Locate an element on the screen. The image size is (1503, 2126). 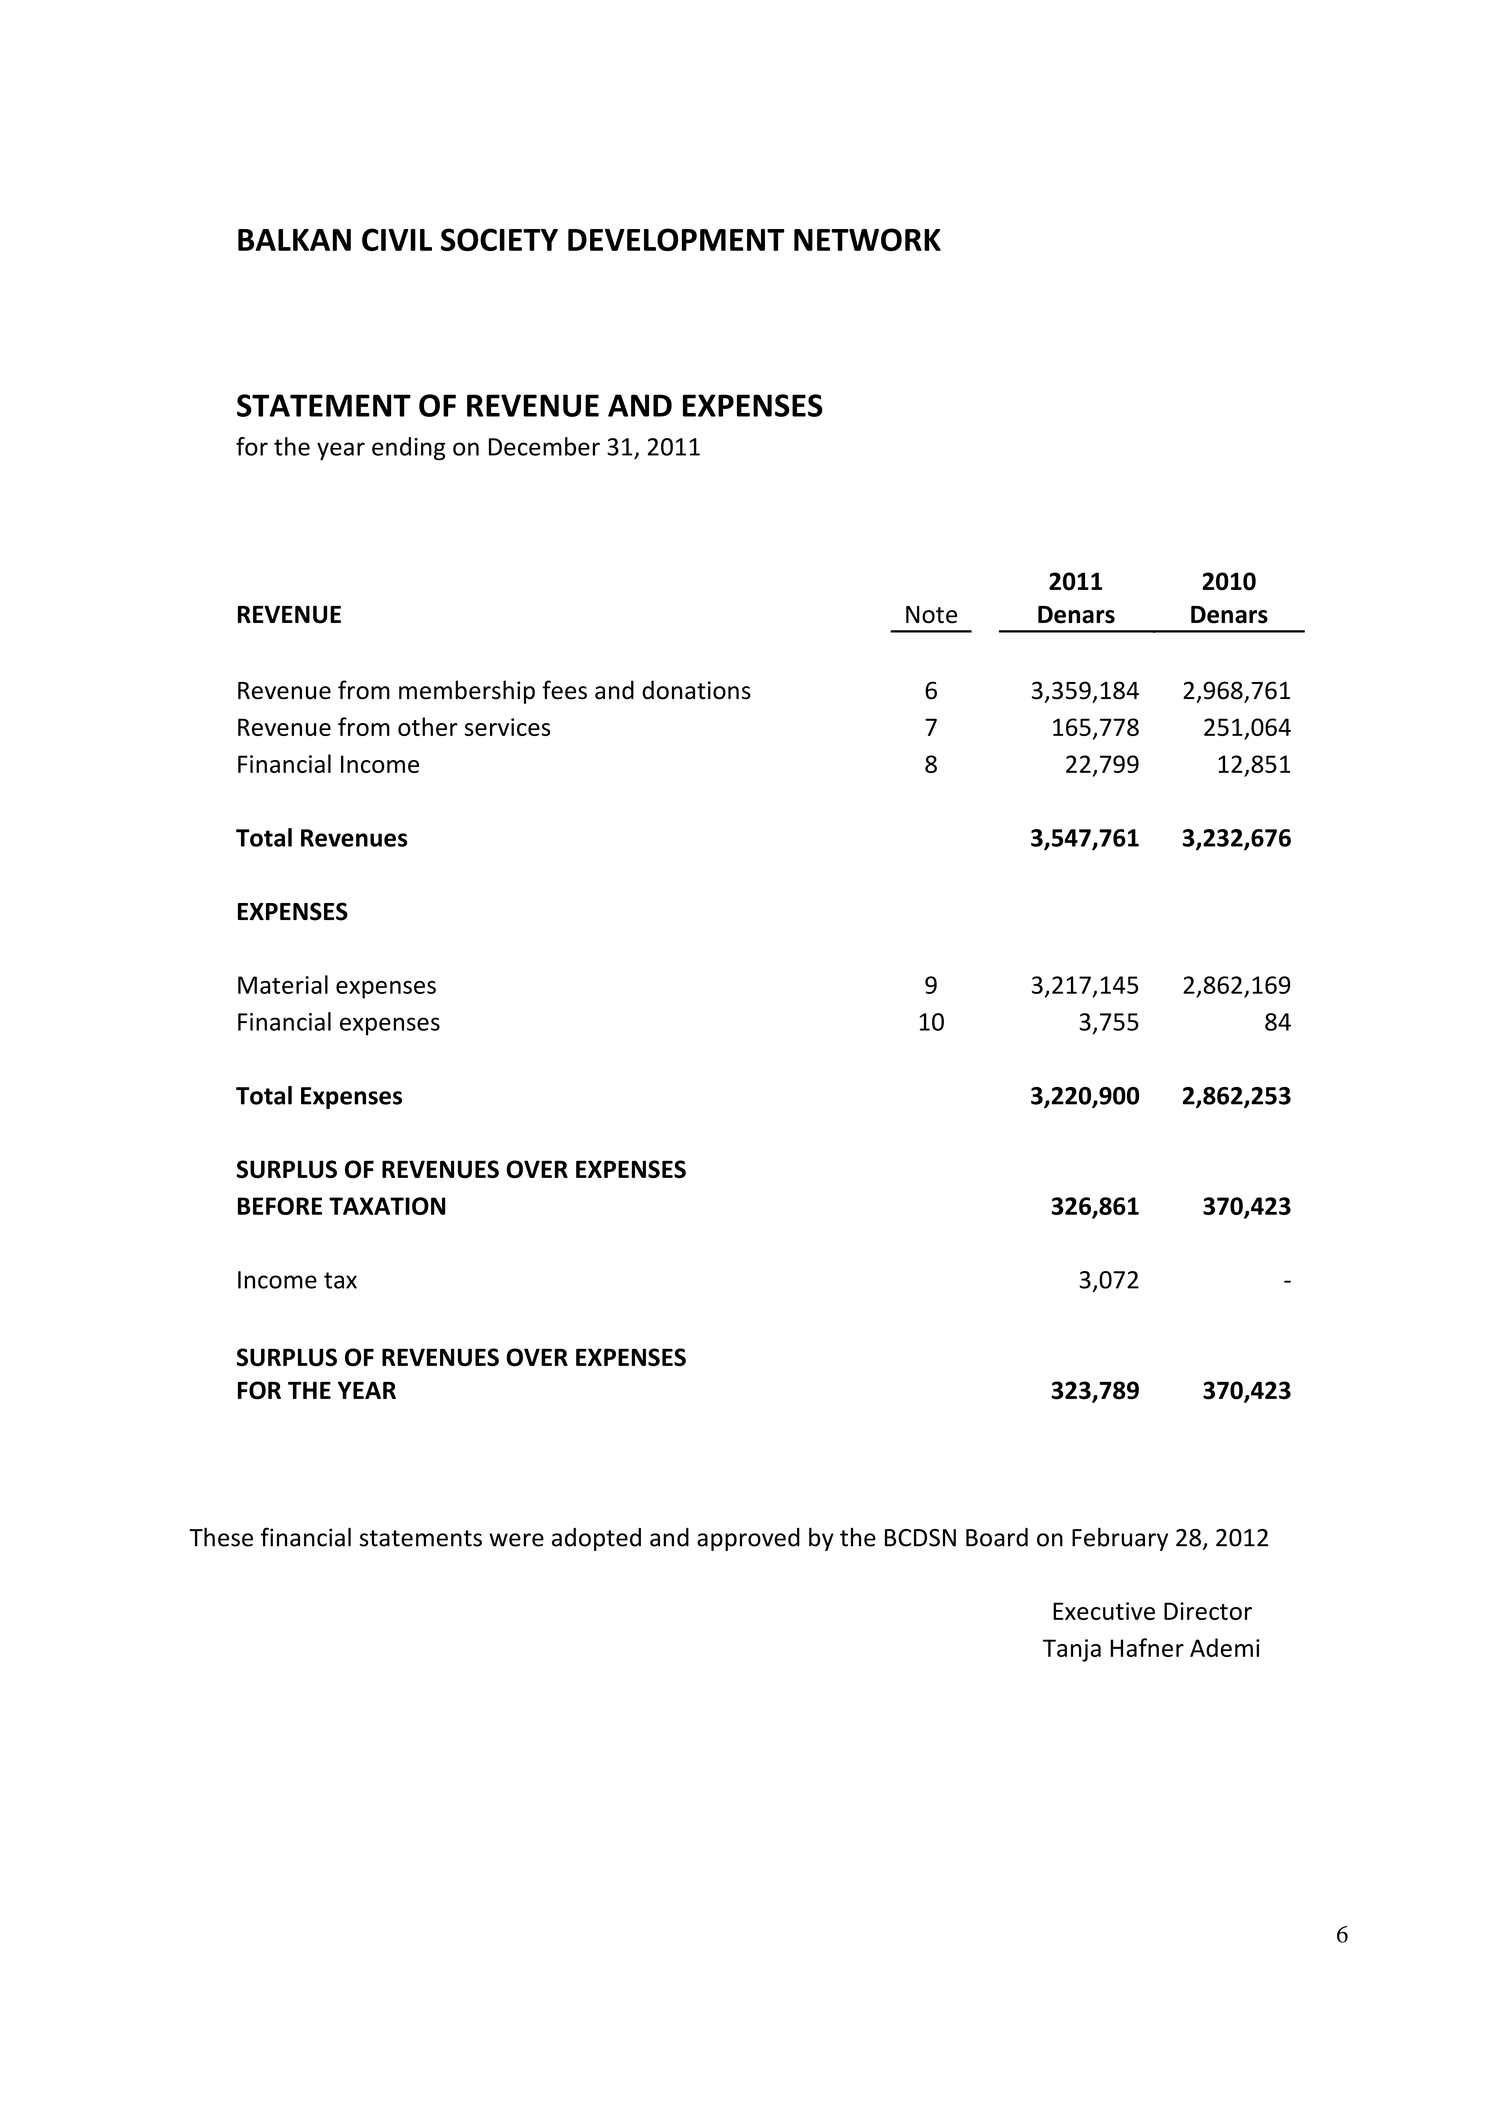
BALKAN is located at coordinates (294, 240).
